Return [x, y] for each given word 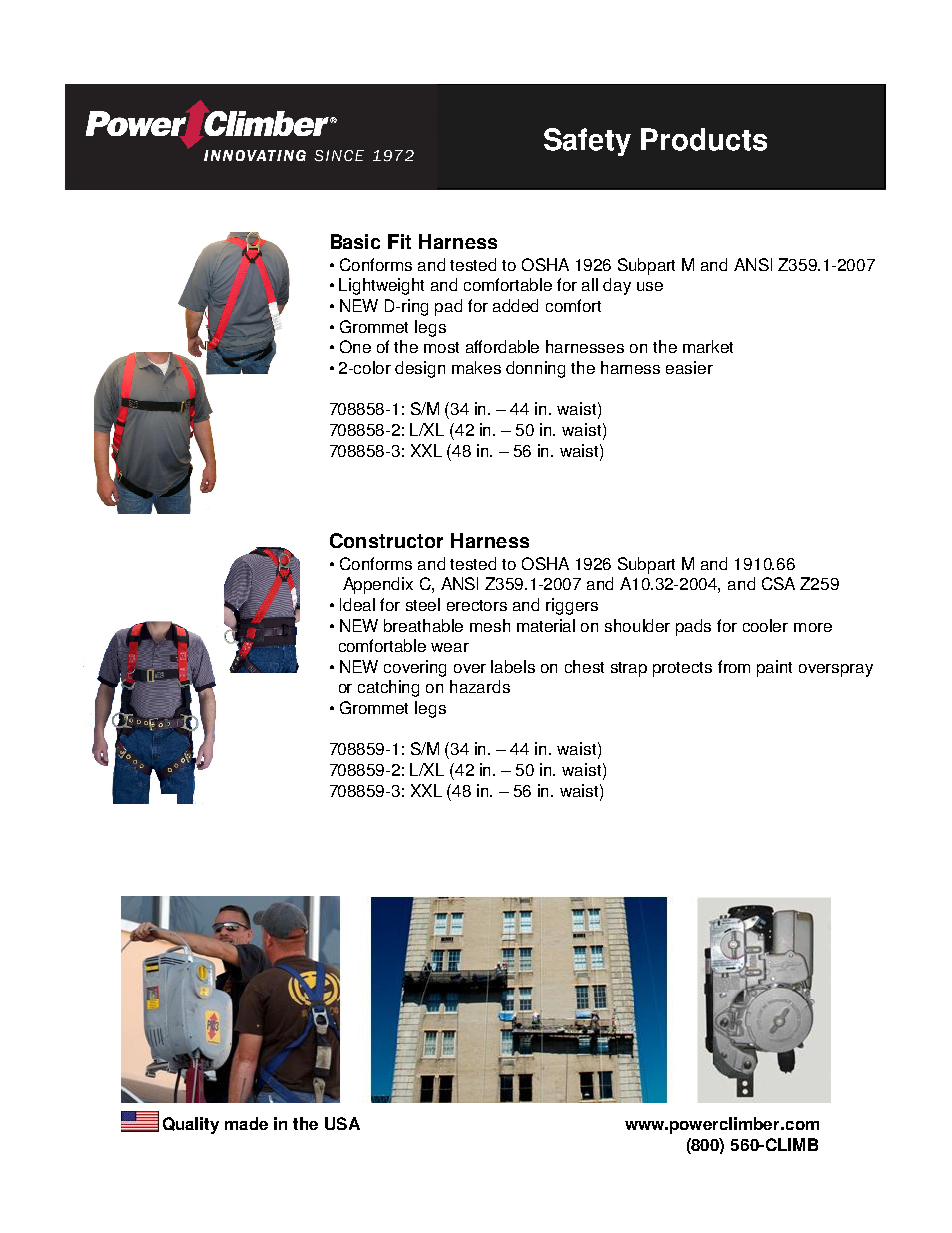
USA [342, 1123]
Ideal [357, 604]
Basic [355, 241]
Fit [399, 241]
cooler [765, 625]
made [246, 1123]
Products [704, 139]
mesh [490, 625]
